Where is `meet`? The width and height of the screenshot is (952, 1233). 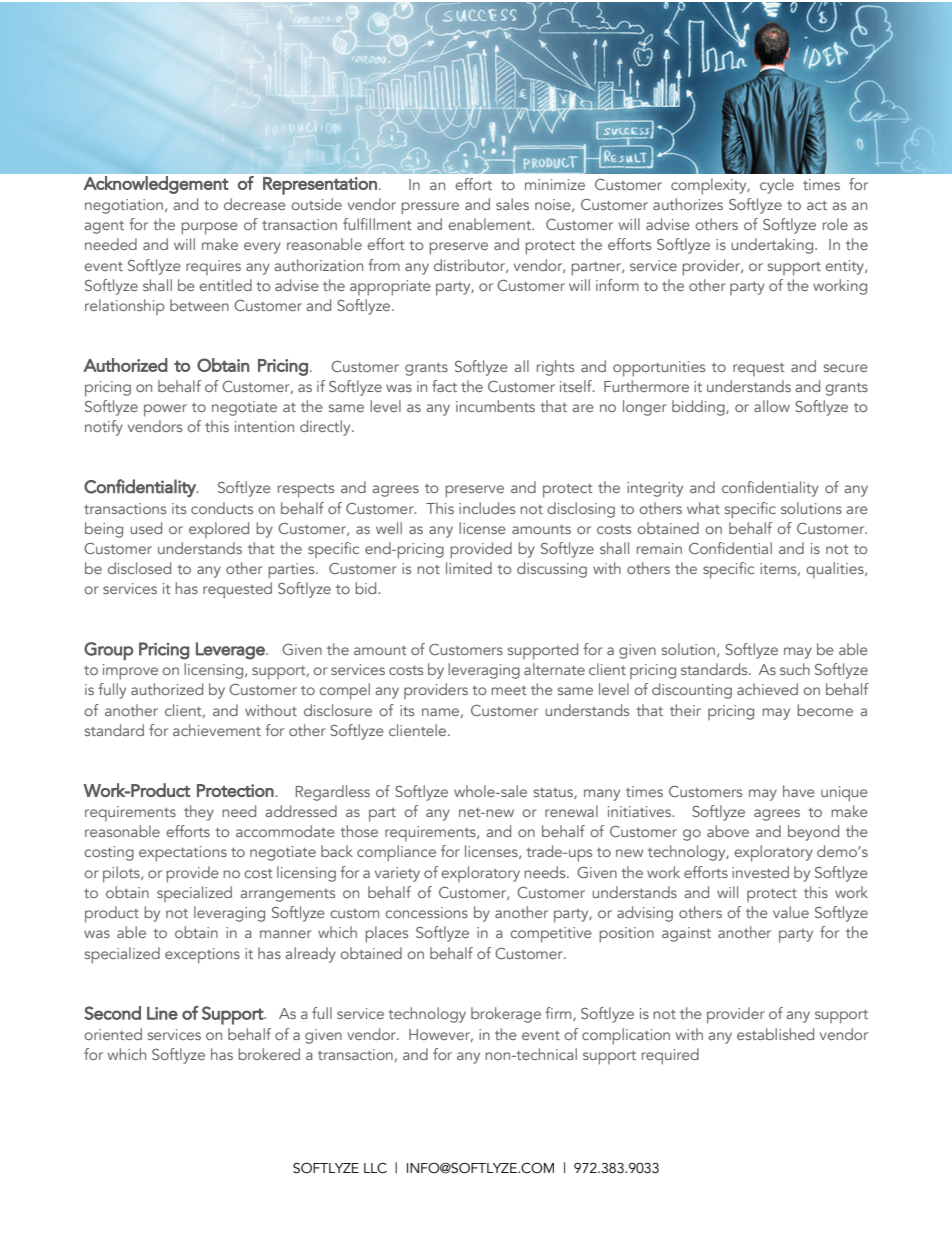 meet is located at coordinates (509, 690).
